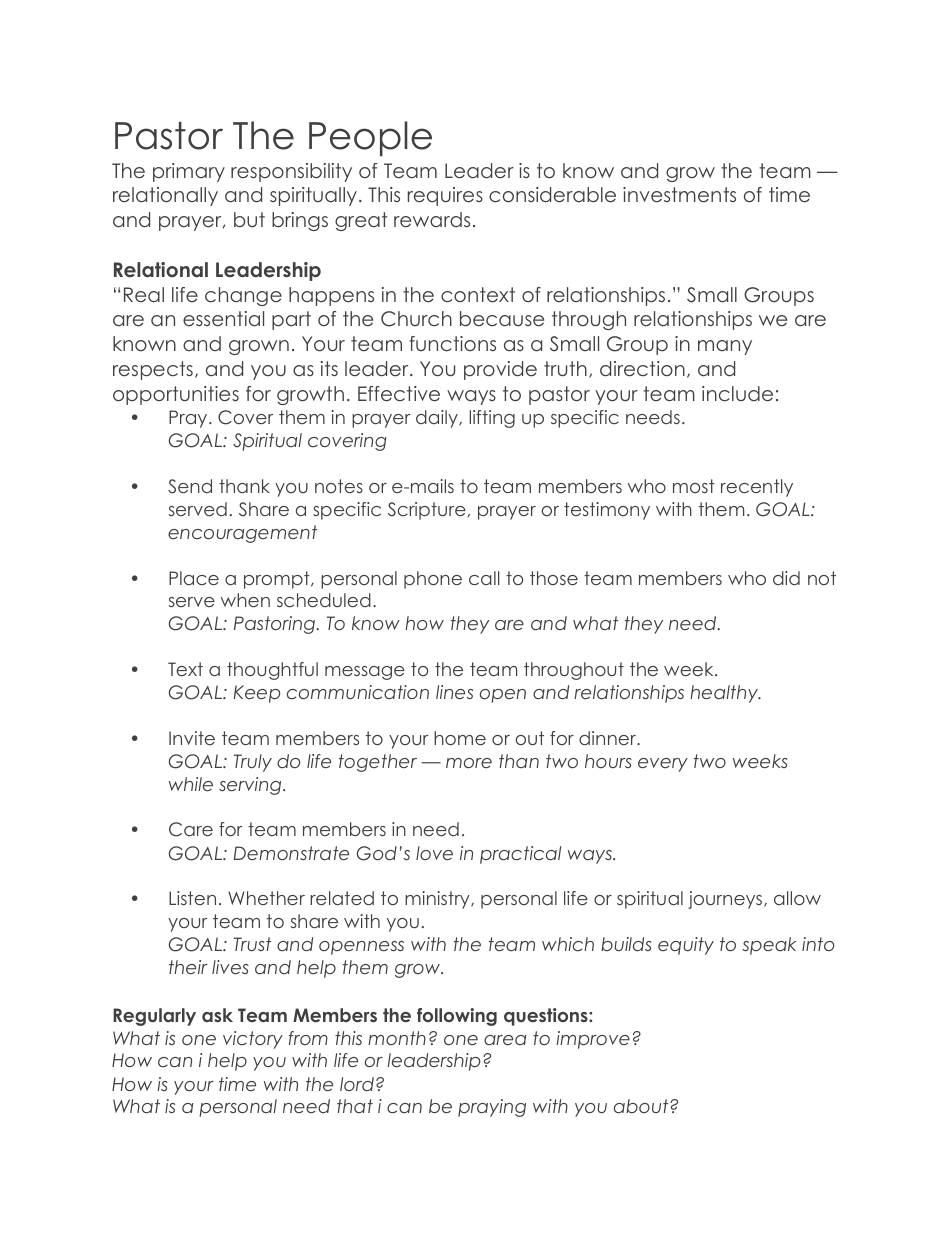  What do you see at coordinates (445, 196) in the document?
I see `requires` at bounding box center [445, 196].
